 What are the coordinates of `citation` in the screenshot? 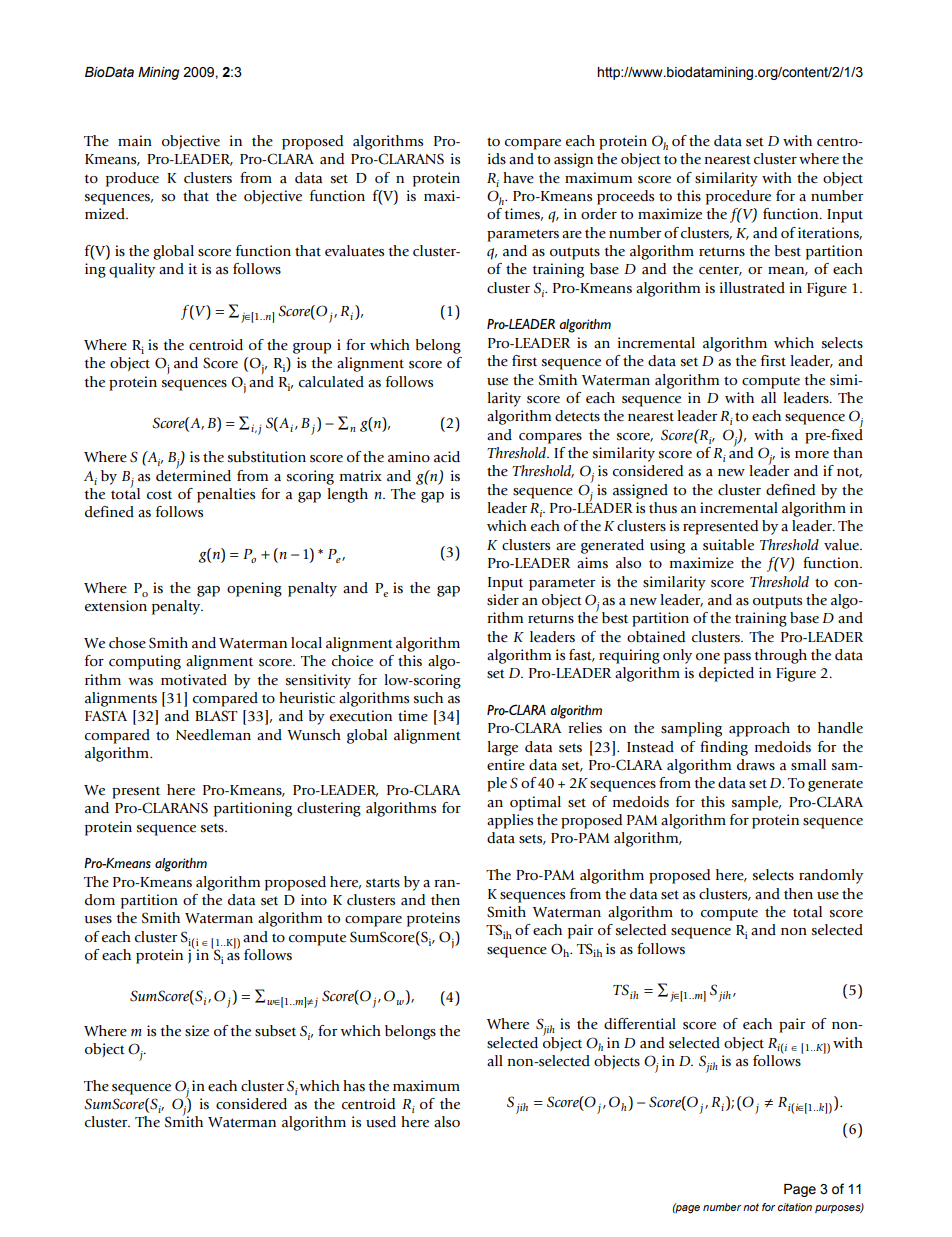 It's located at (795, 1207).
